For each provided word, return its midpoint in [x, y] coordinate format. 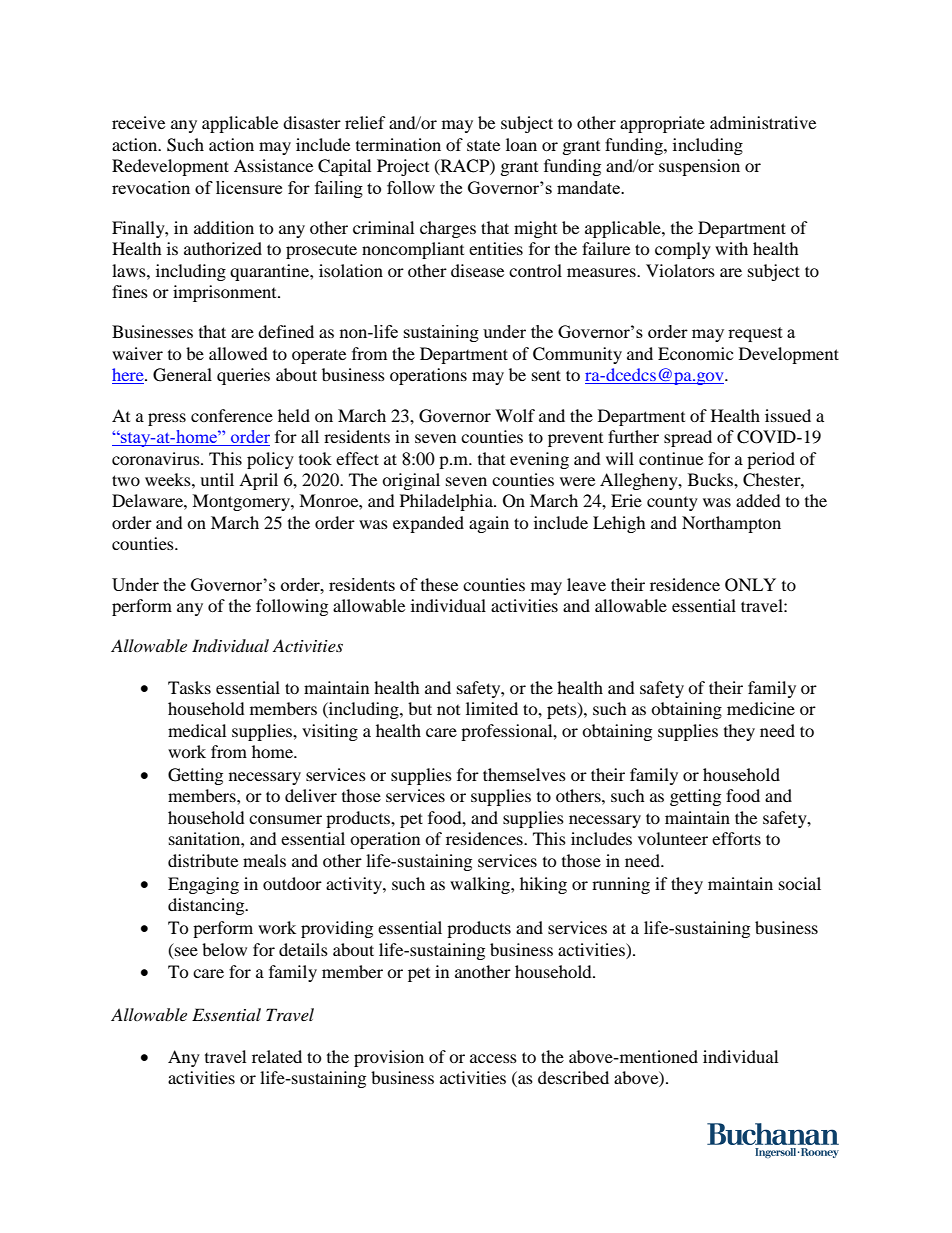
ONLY [750, 585]
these [439, 584]
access [493, 1058]
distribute [203, 860]
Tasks [189, 687]
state [483, 145]
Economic [695, 353]
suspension [699, 167]
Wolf [515, 415]
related [277, 1056]
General [182, 375]
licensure [249, 187]
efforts [736, 838]
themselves [524, 774]
